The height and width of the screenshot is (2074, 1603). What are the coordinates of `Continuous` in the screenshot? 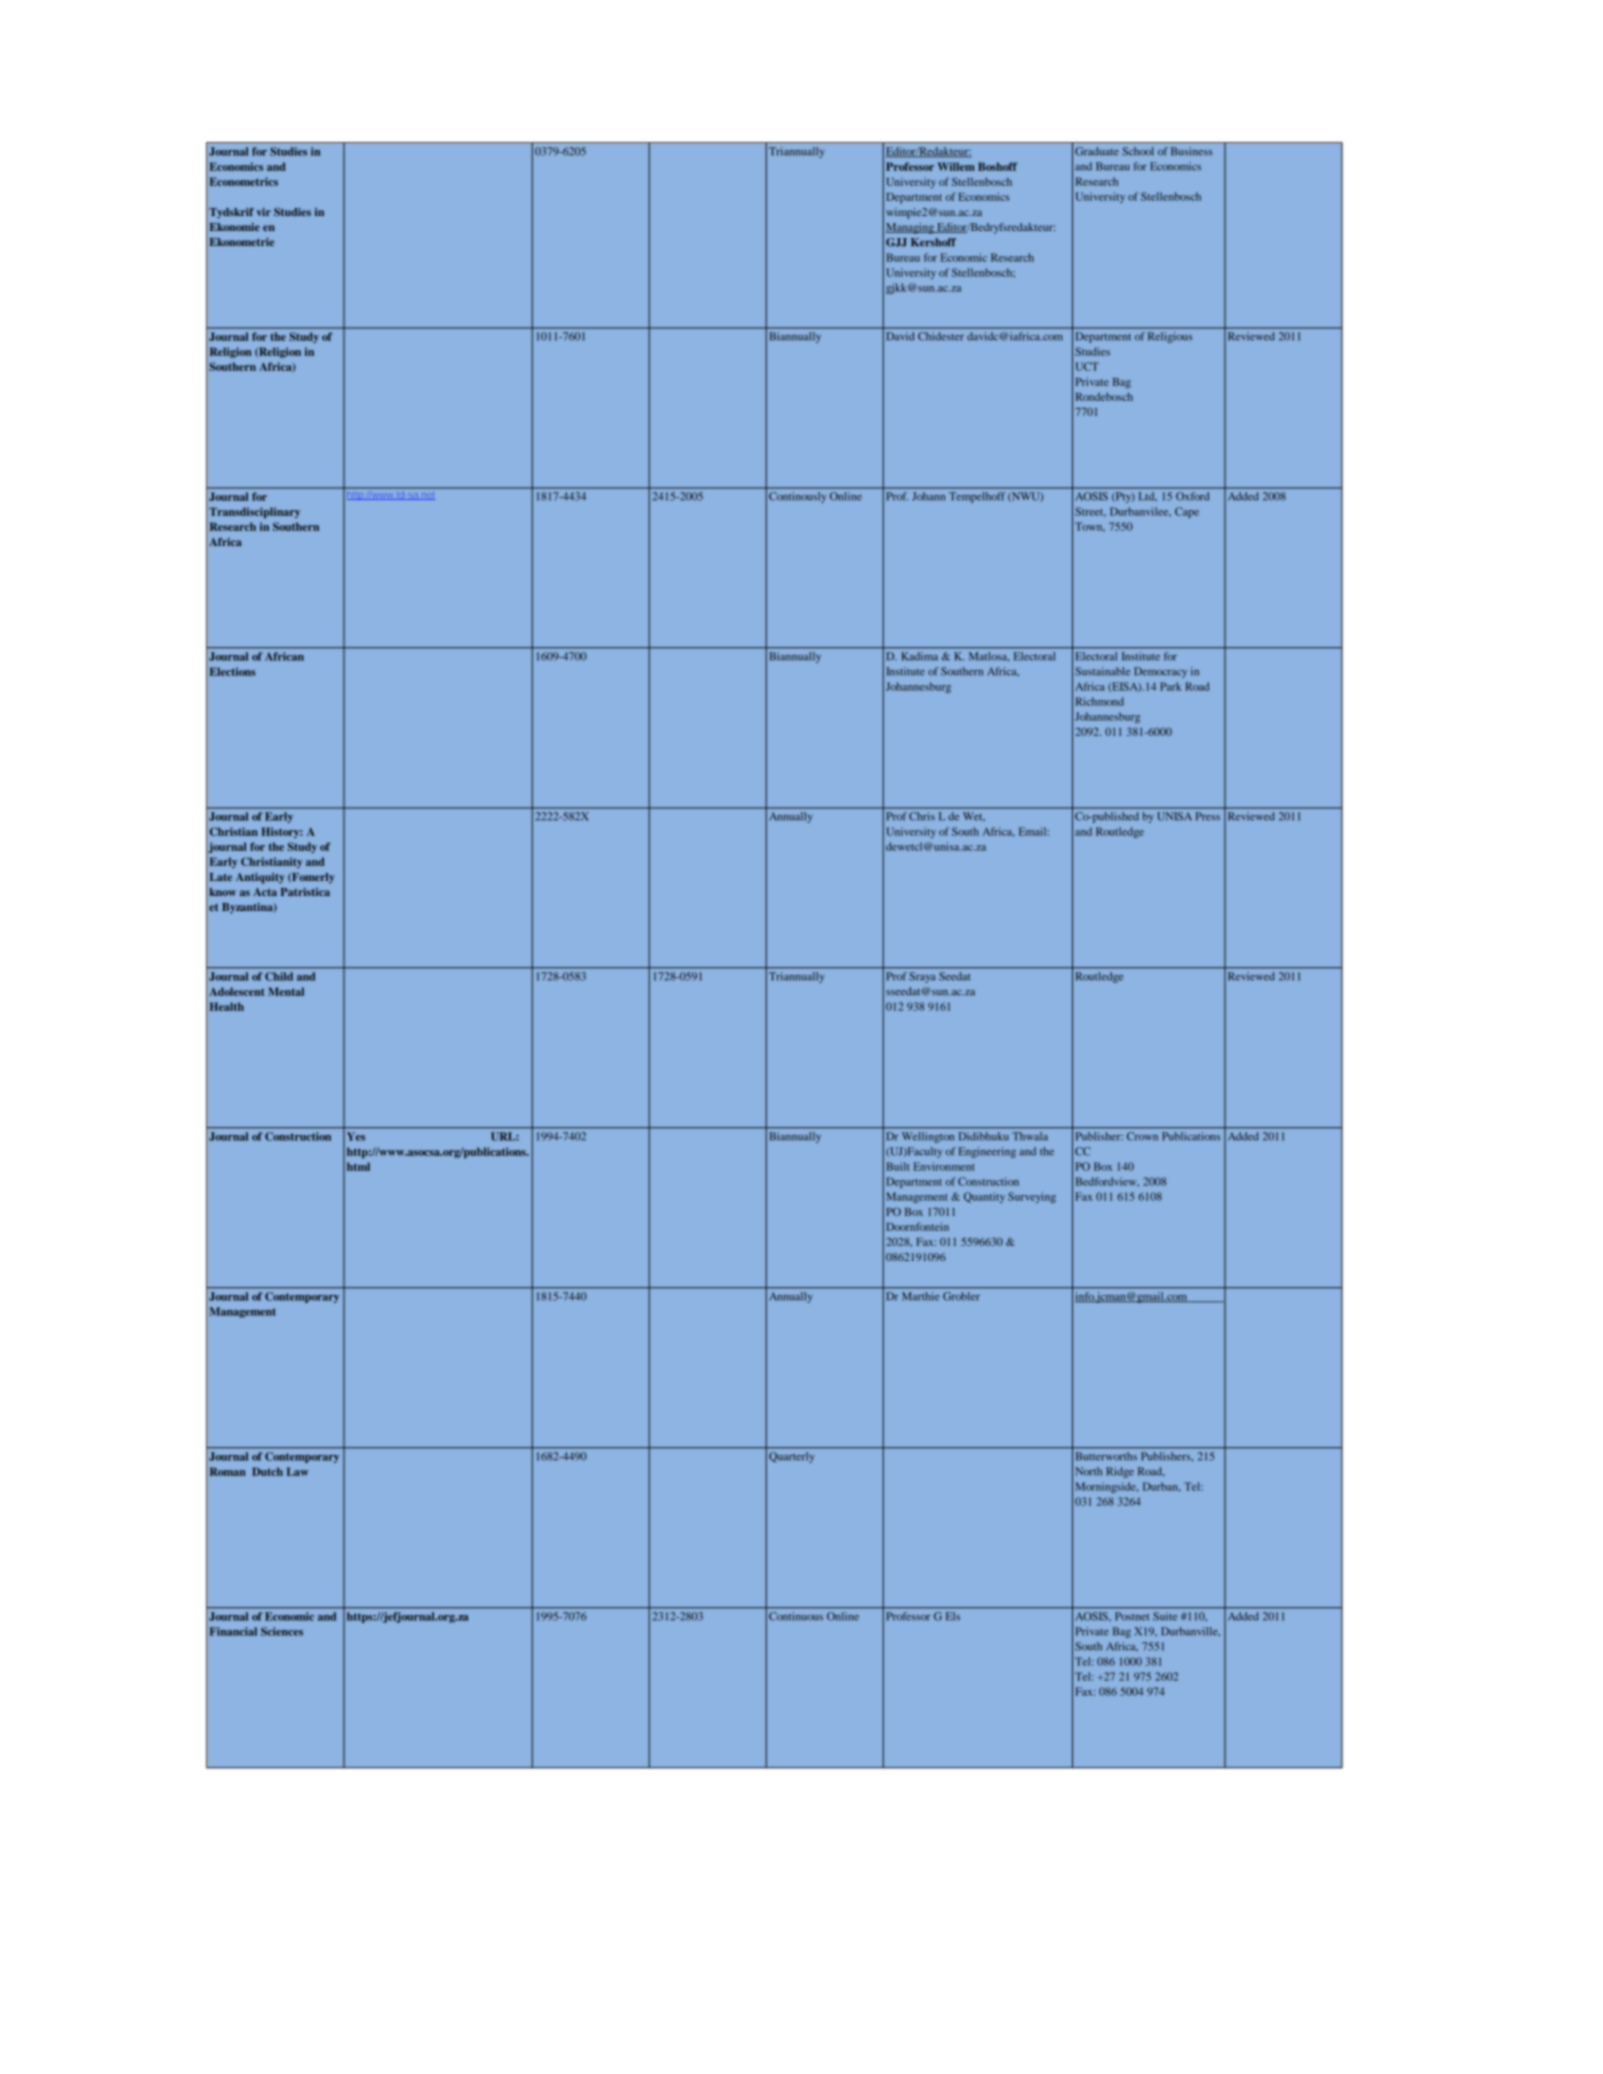 It's located at (796, 1616).
